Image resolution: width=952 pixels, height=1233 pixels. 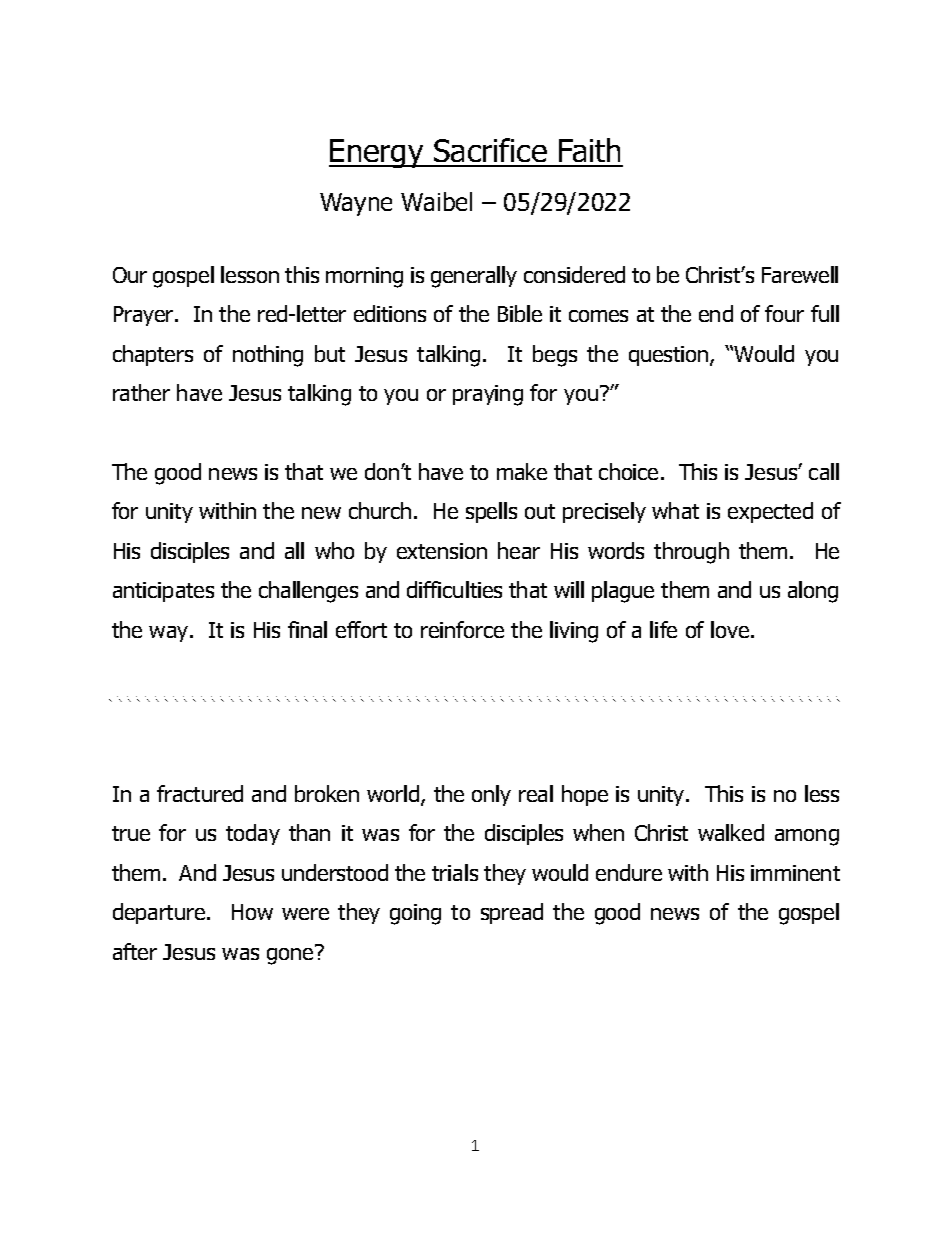 What do you see at coordinates (512, 913) in the page?
I see `spread` at bounding box center [512, 913].
